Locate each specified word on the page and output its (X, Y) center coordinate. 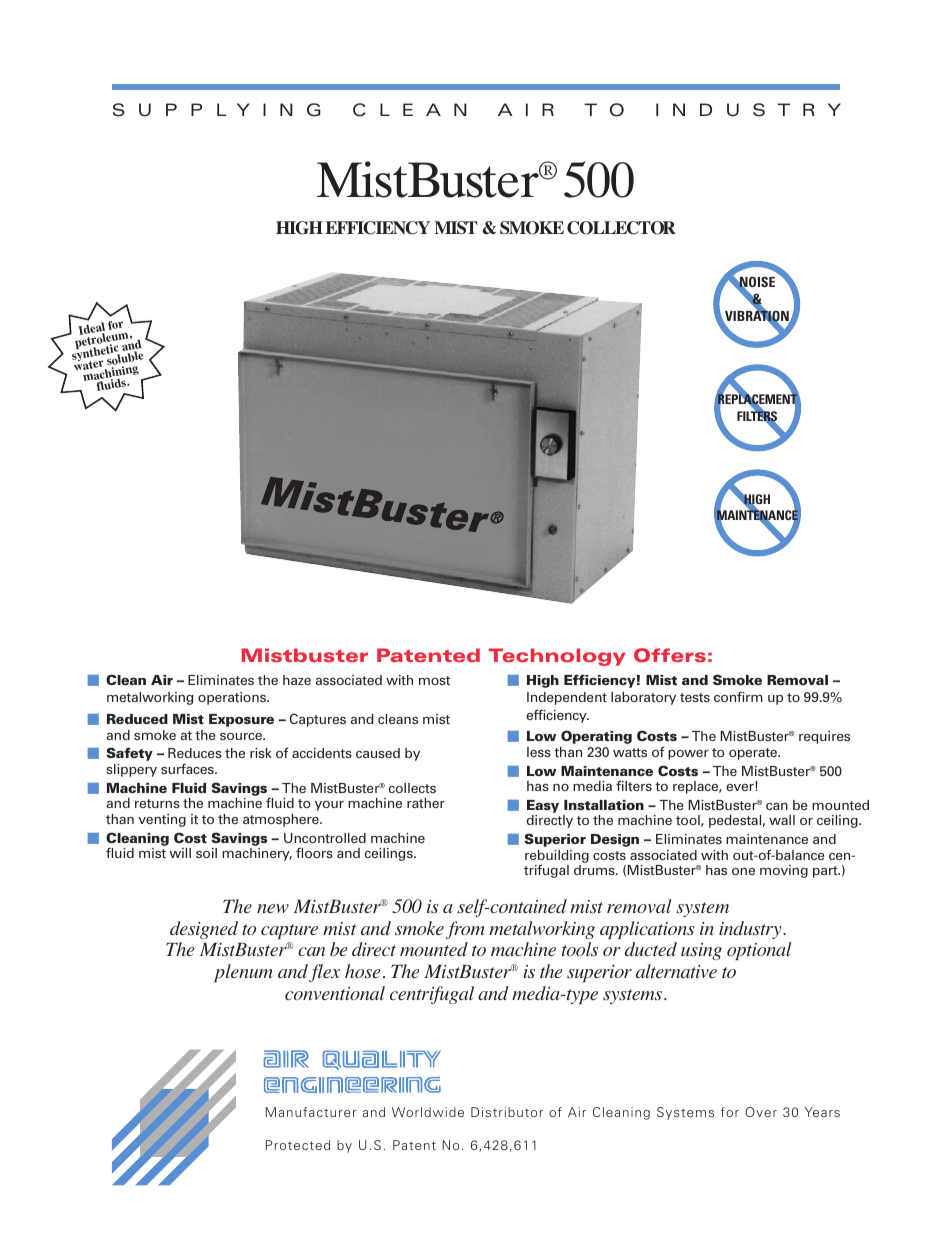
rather (426, 803)
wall (782, 820)
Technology (557, 657)
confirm (738, 696)
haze (297, 680)
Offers (670, 655)
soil (206, 853)
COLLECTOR (621, 228)
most (434, 680)
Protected (298, 1145)
